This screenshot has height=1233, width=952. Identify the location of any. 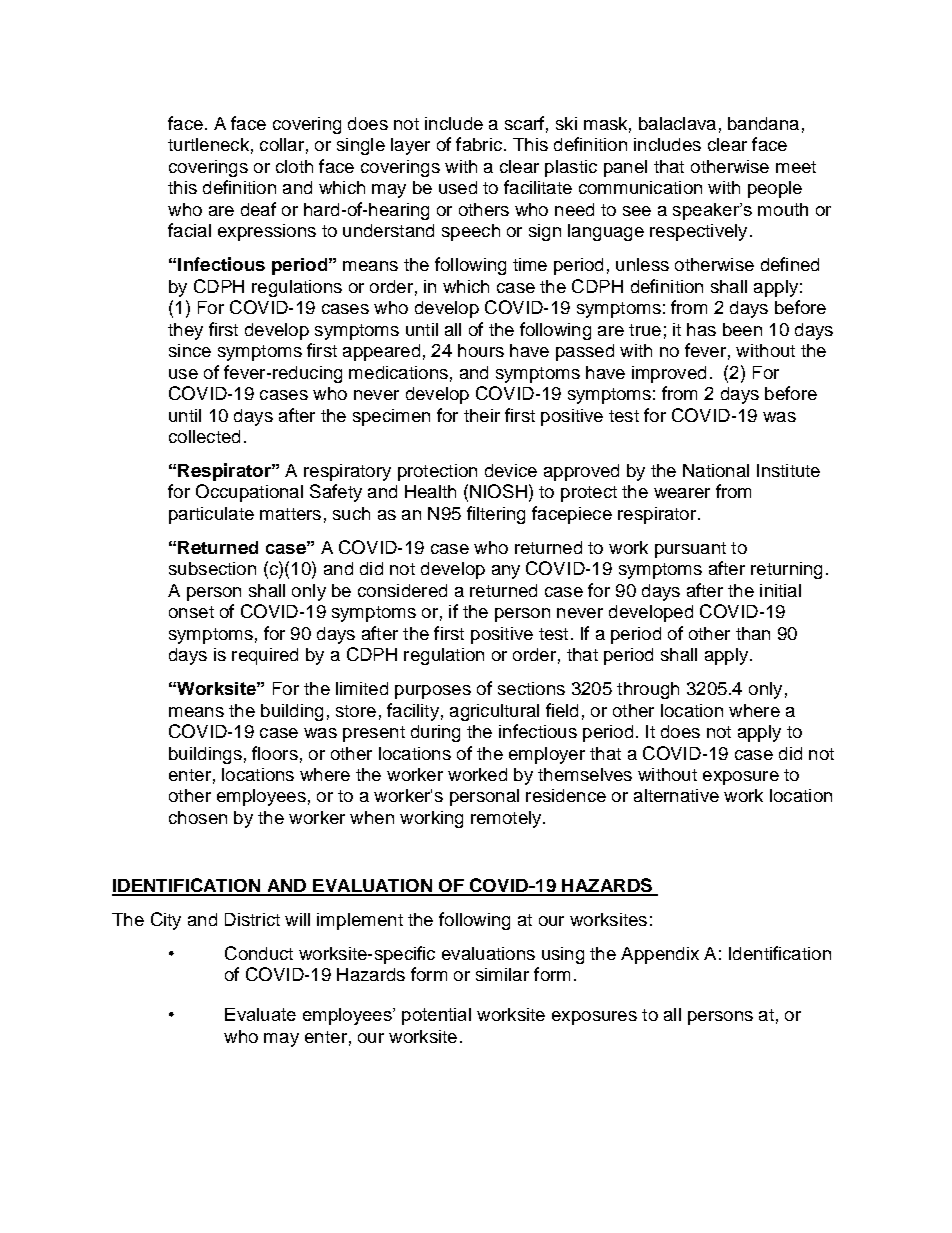
(506, 572).
